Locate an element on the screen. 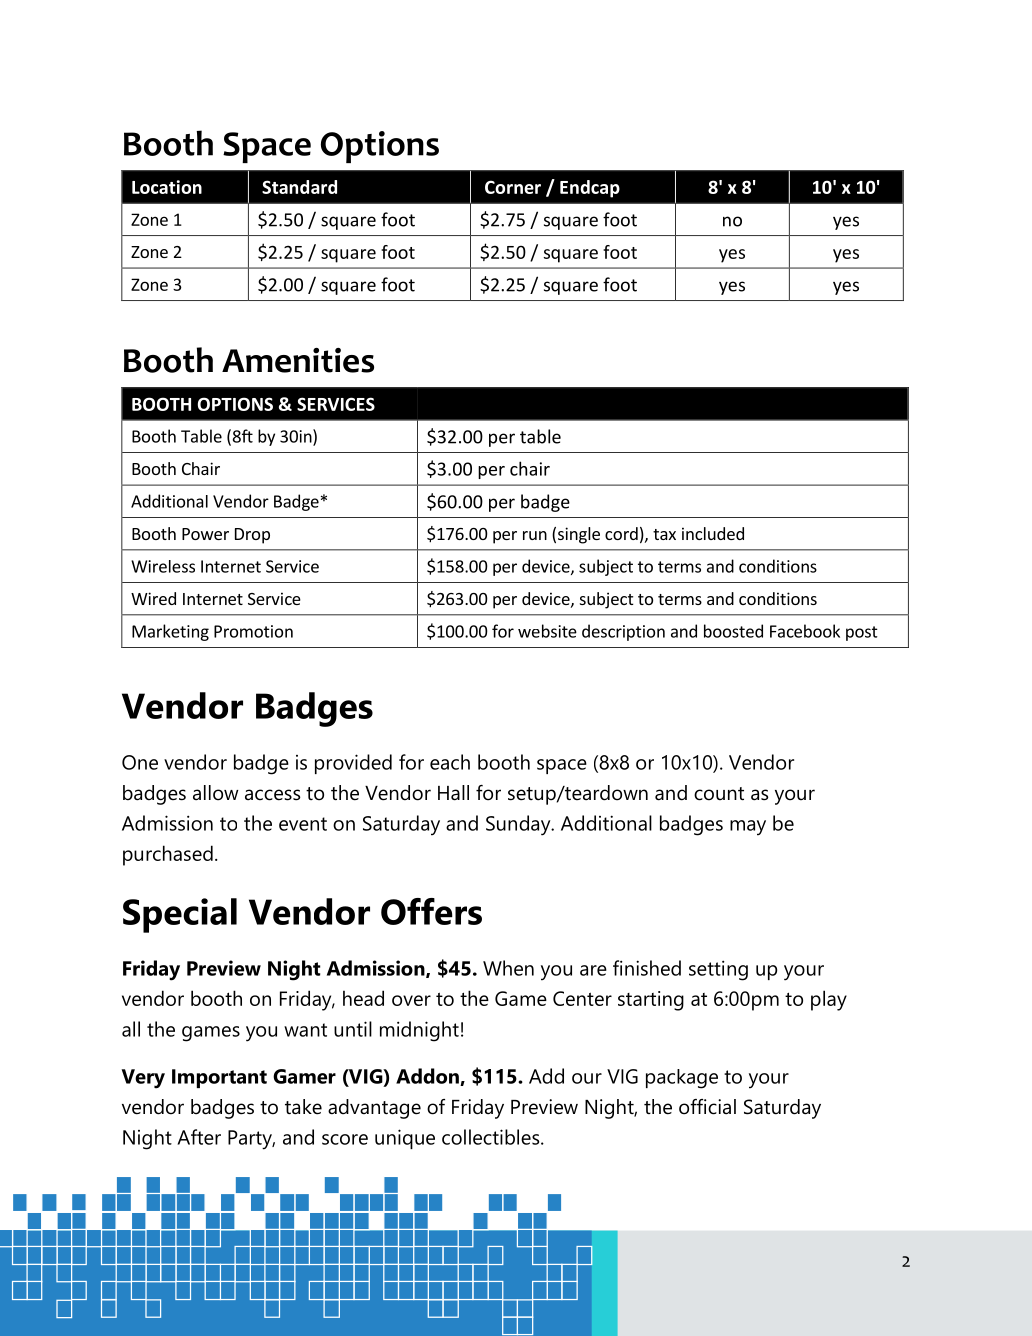 This screenshot has height=1336, width=1032. setting is located at coordinates (718, 970).
